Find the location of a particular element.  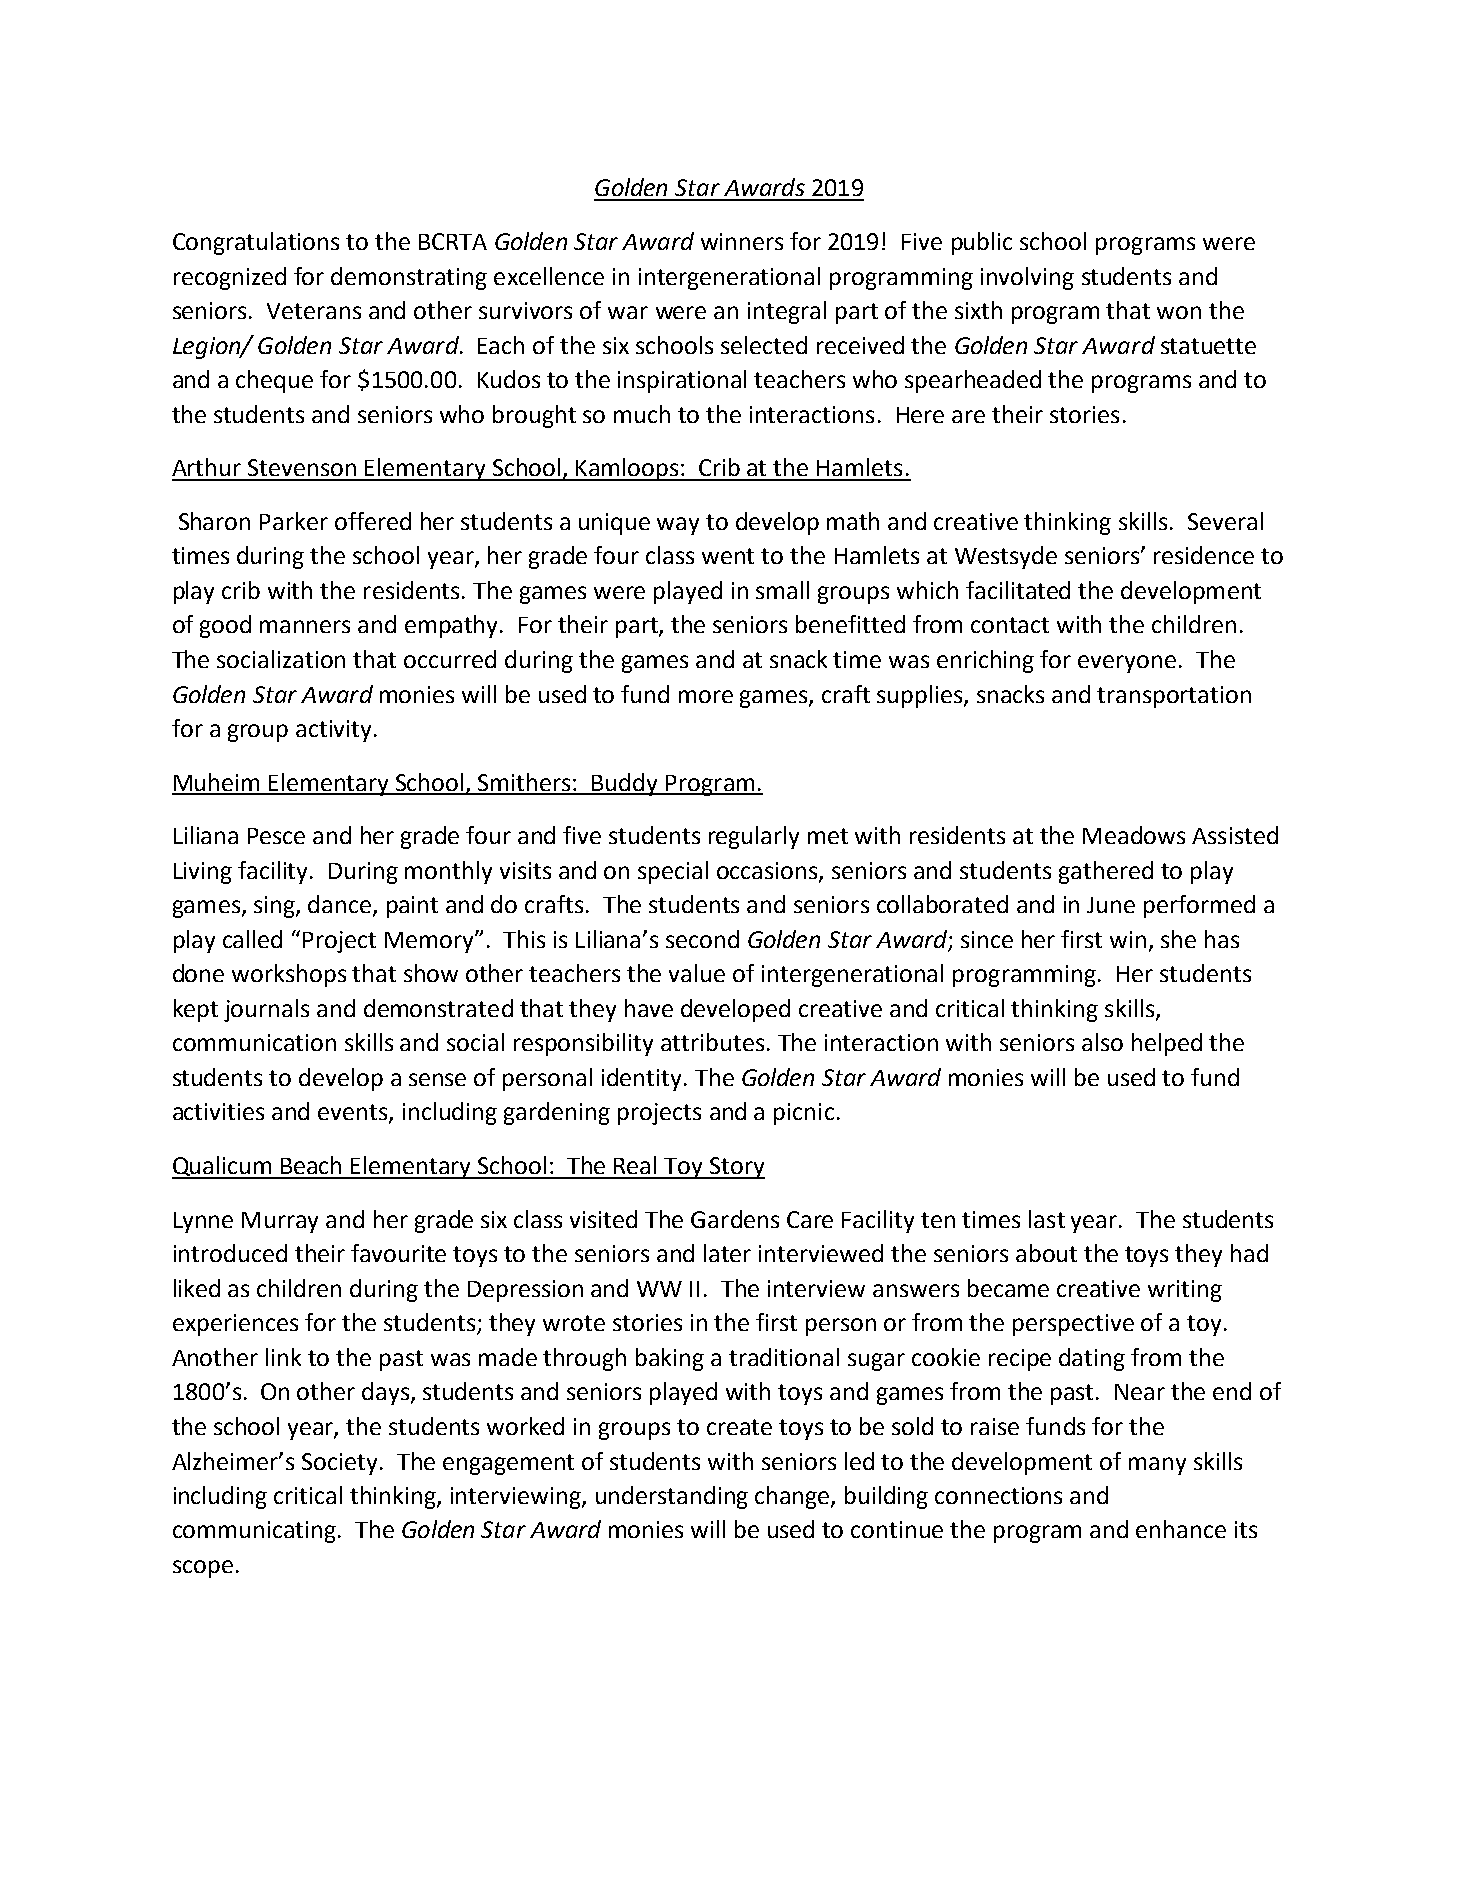

dance is located at coordinates (341, 905).
